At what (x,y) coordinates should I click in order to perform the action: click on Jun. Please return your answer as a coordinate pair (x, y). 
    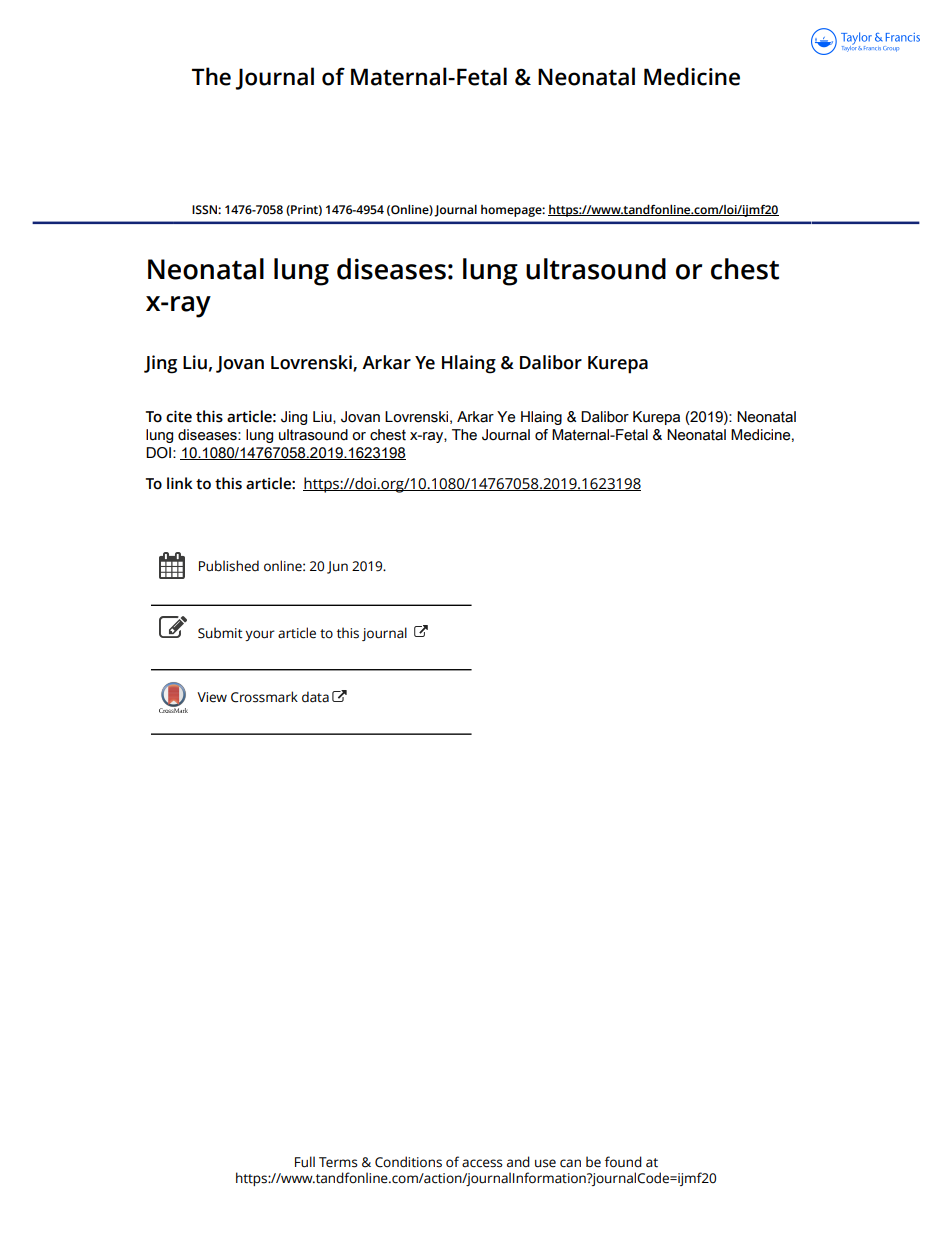
    Looking at the image, I should click on (337, 567).
